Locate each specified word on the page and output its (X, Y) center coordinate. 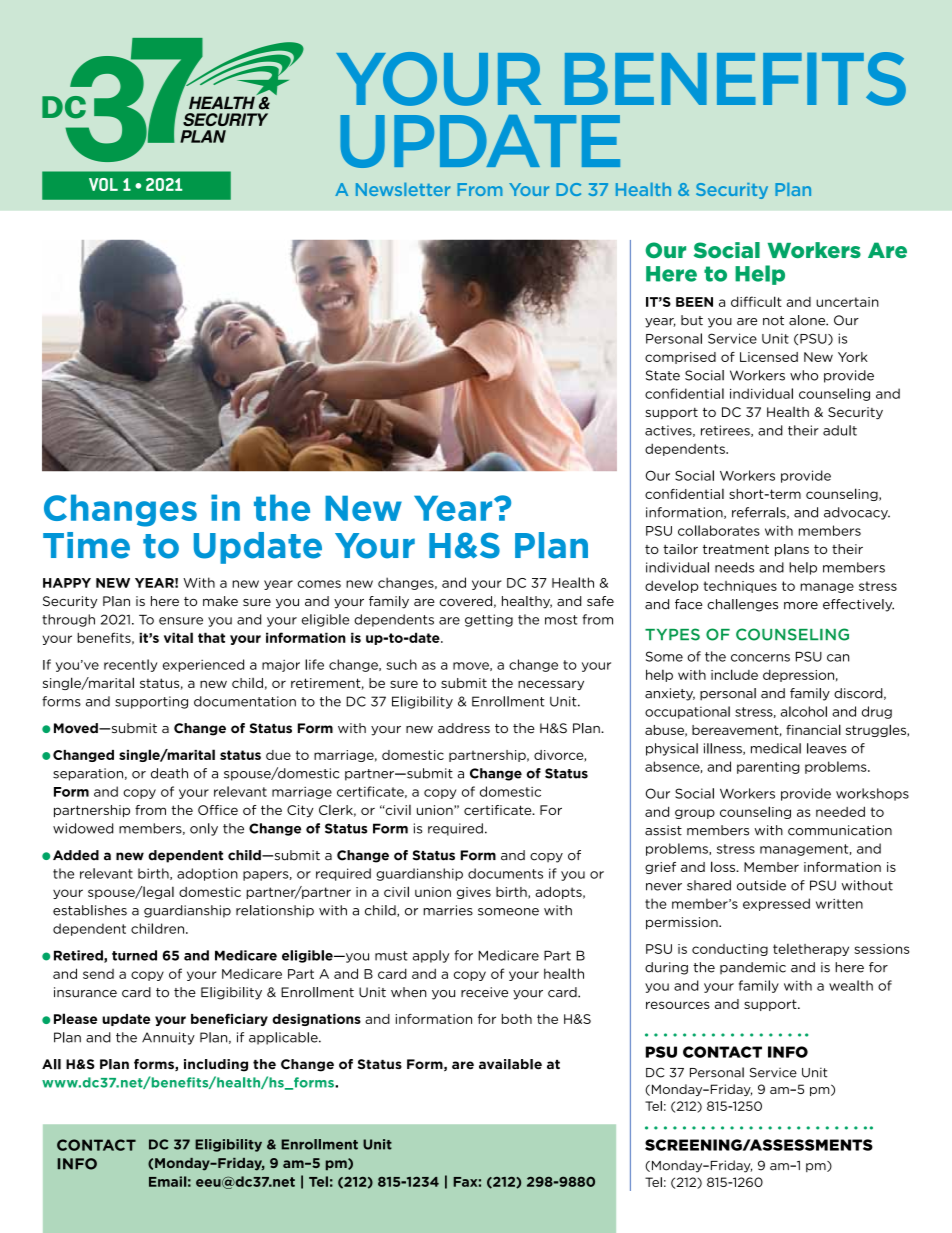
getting (489, 620)
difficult (756, 301)
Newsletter (403, 189)
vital (178, 637)
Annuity (168, 1038)
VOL (103, 184)
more (801, 606)
